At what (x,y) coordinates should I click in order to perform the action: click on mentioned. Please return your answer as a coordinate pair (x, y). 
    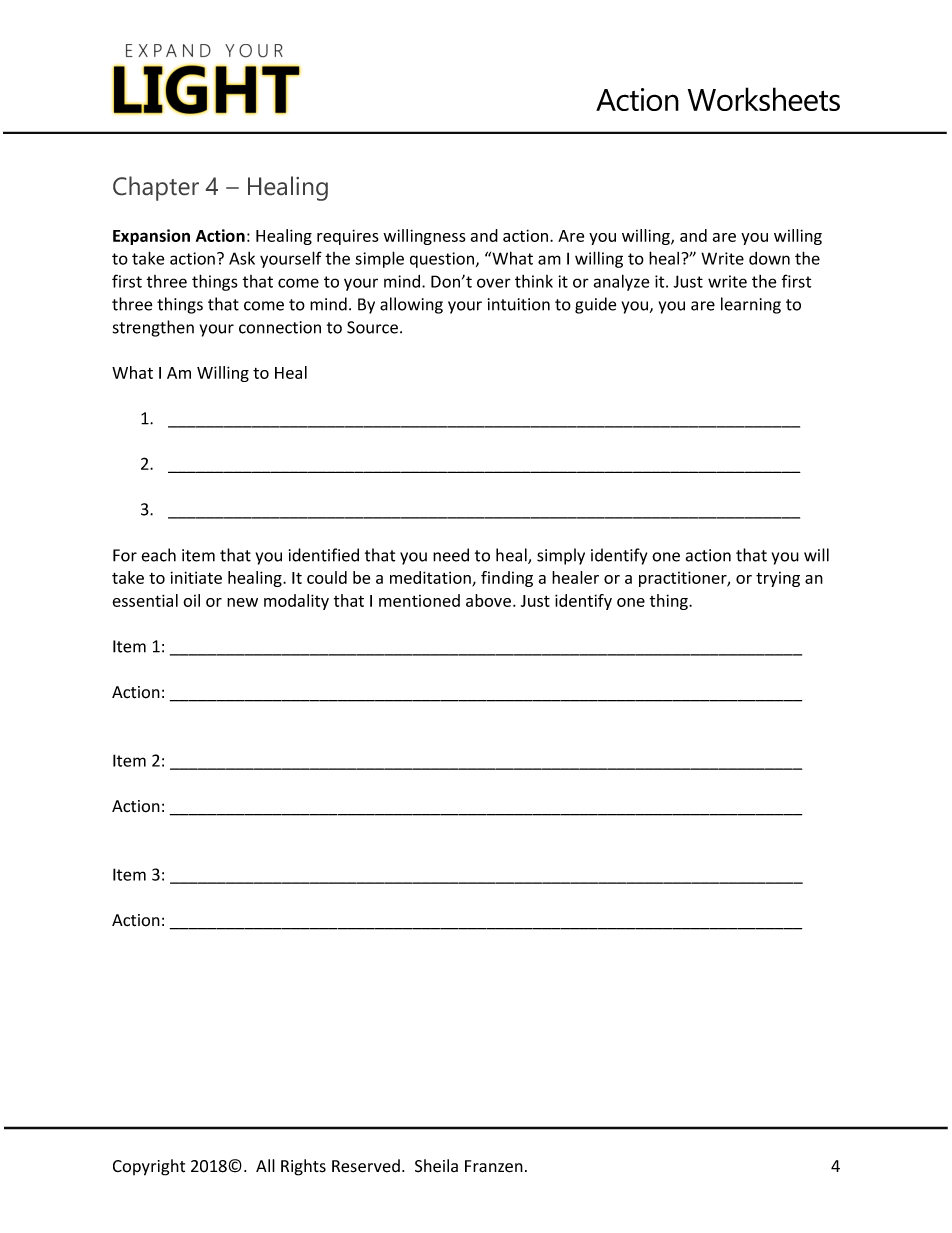
    Looking at the image, I should click on (419, 600).
